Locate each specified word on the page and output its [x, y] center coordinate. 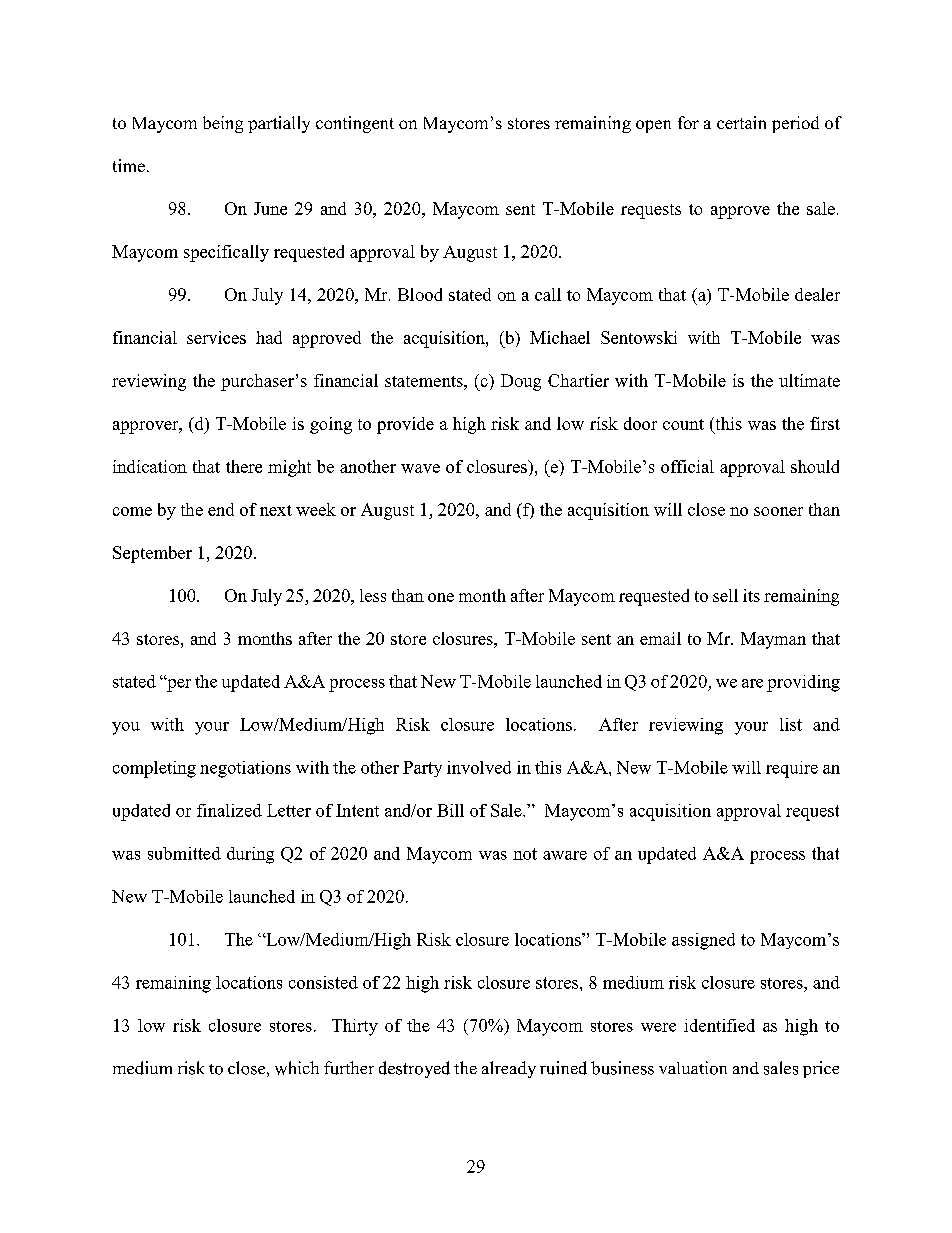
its [751, 595]
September [152, 554]
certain [741, 122]
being [223, 124]
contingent [355, 124]
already [509, 1069]
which [297, 1068]
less [373, 595]
